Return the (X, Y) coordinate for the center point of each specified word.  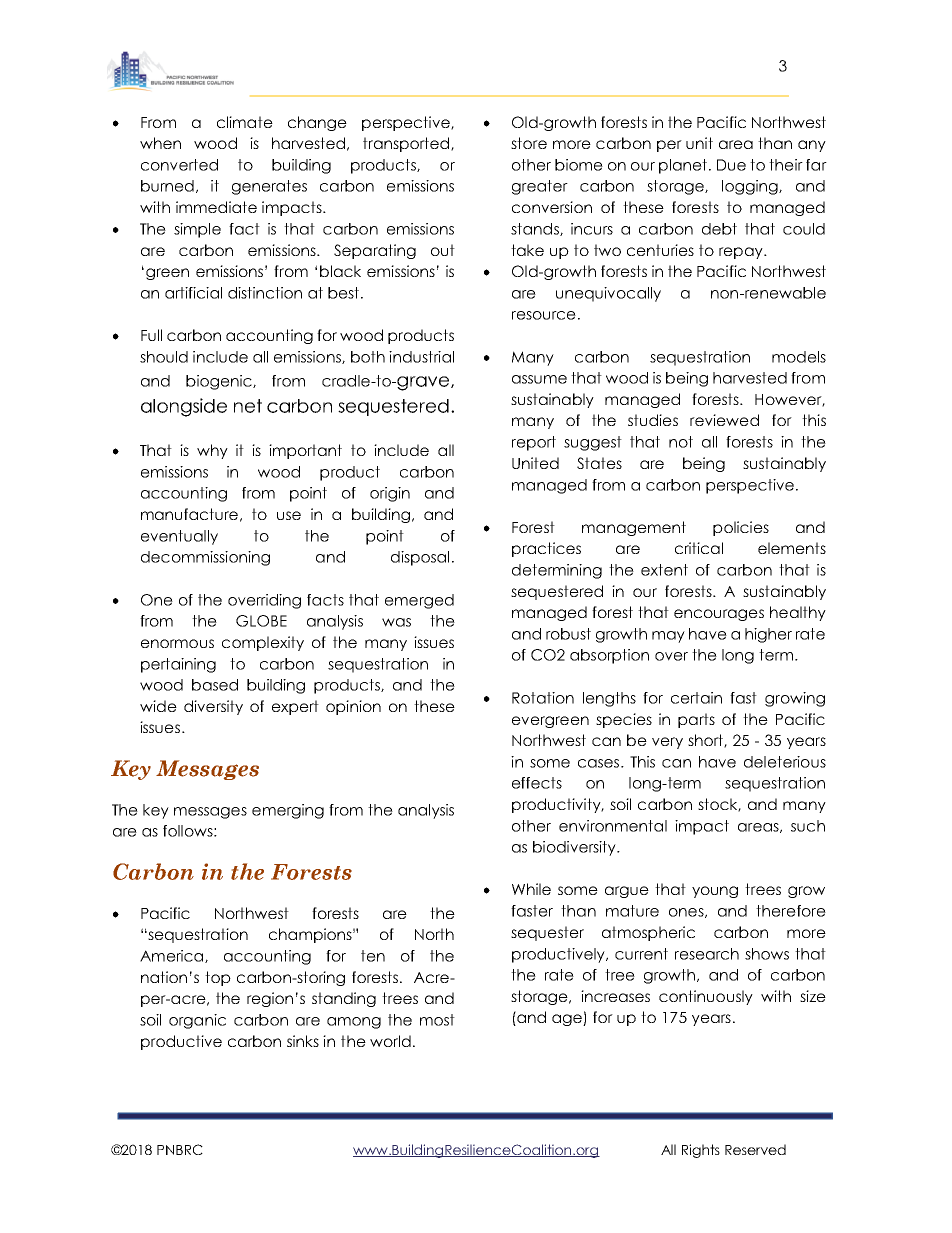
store (529, 143)
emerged (419, 601)
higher (768, 635)
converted (179, 165)
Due (731, 165)
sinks (303, 1041)
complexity (263, 643)
